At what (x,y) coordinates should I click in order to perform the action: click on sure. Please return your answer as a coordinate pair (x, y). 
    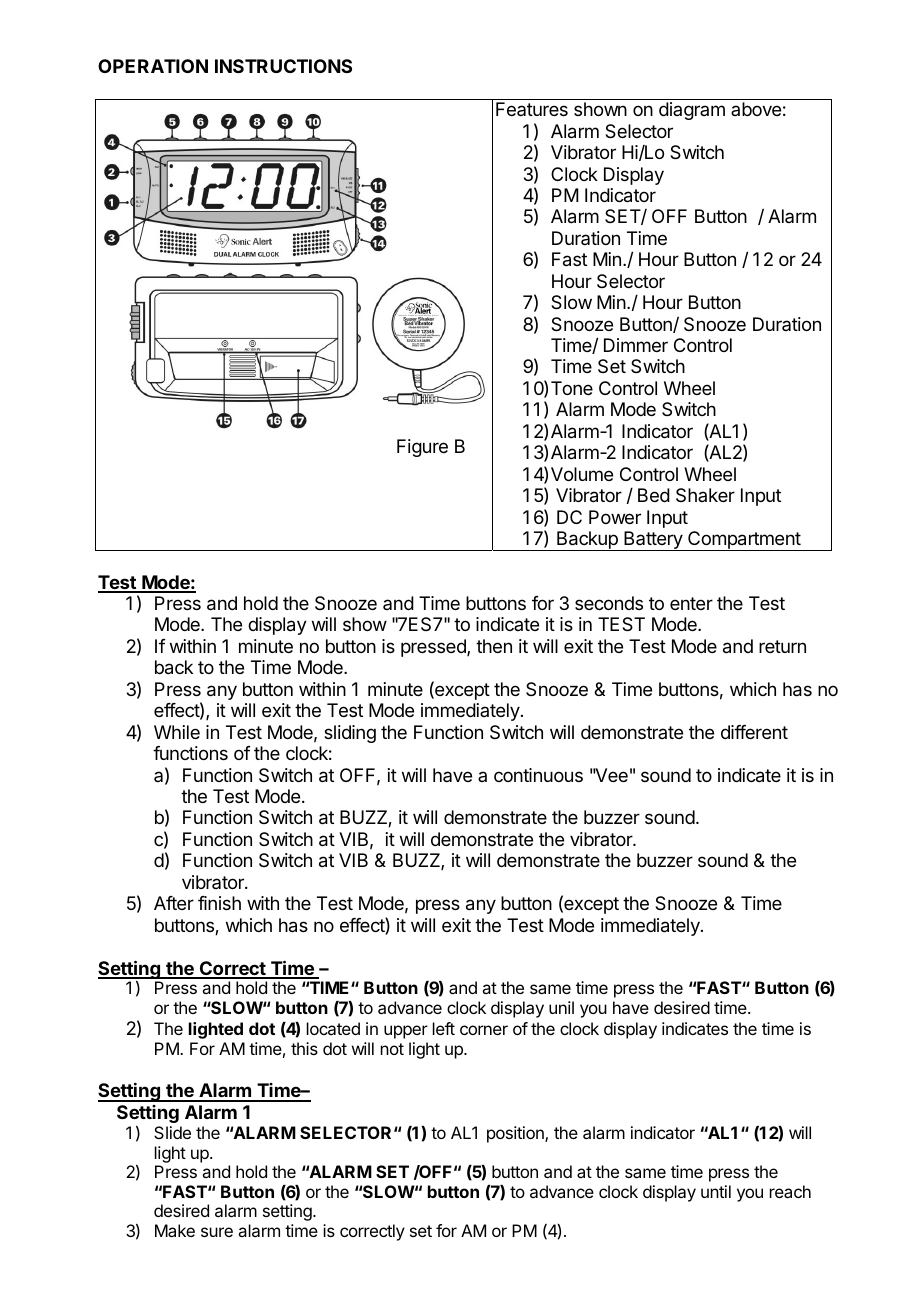
    Looking at the image, I should click on (217, 1232).
